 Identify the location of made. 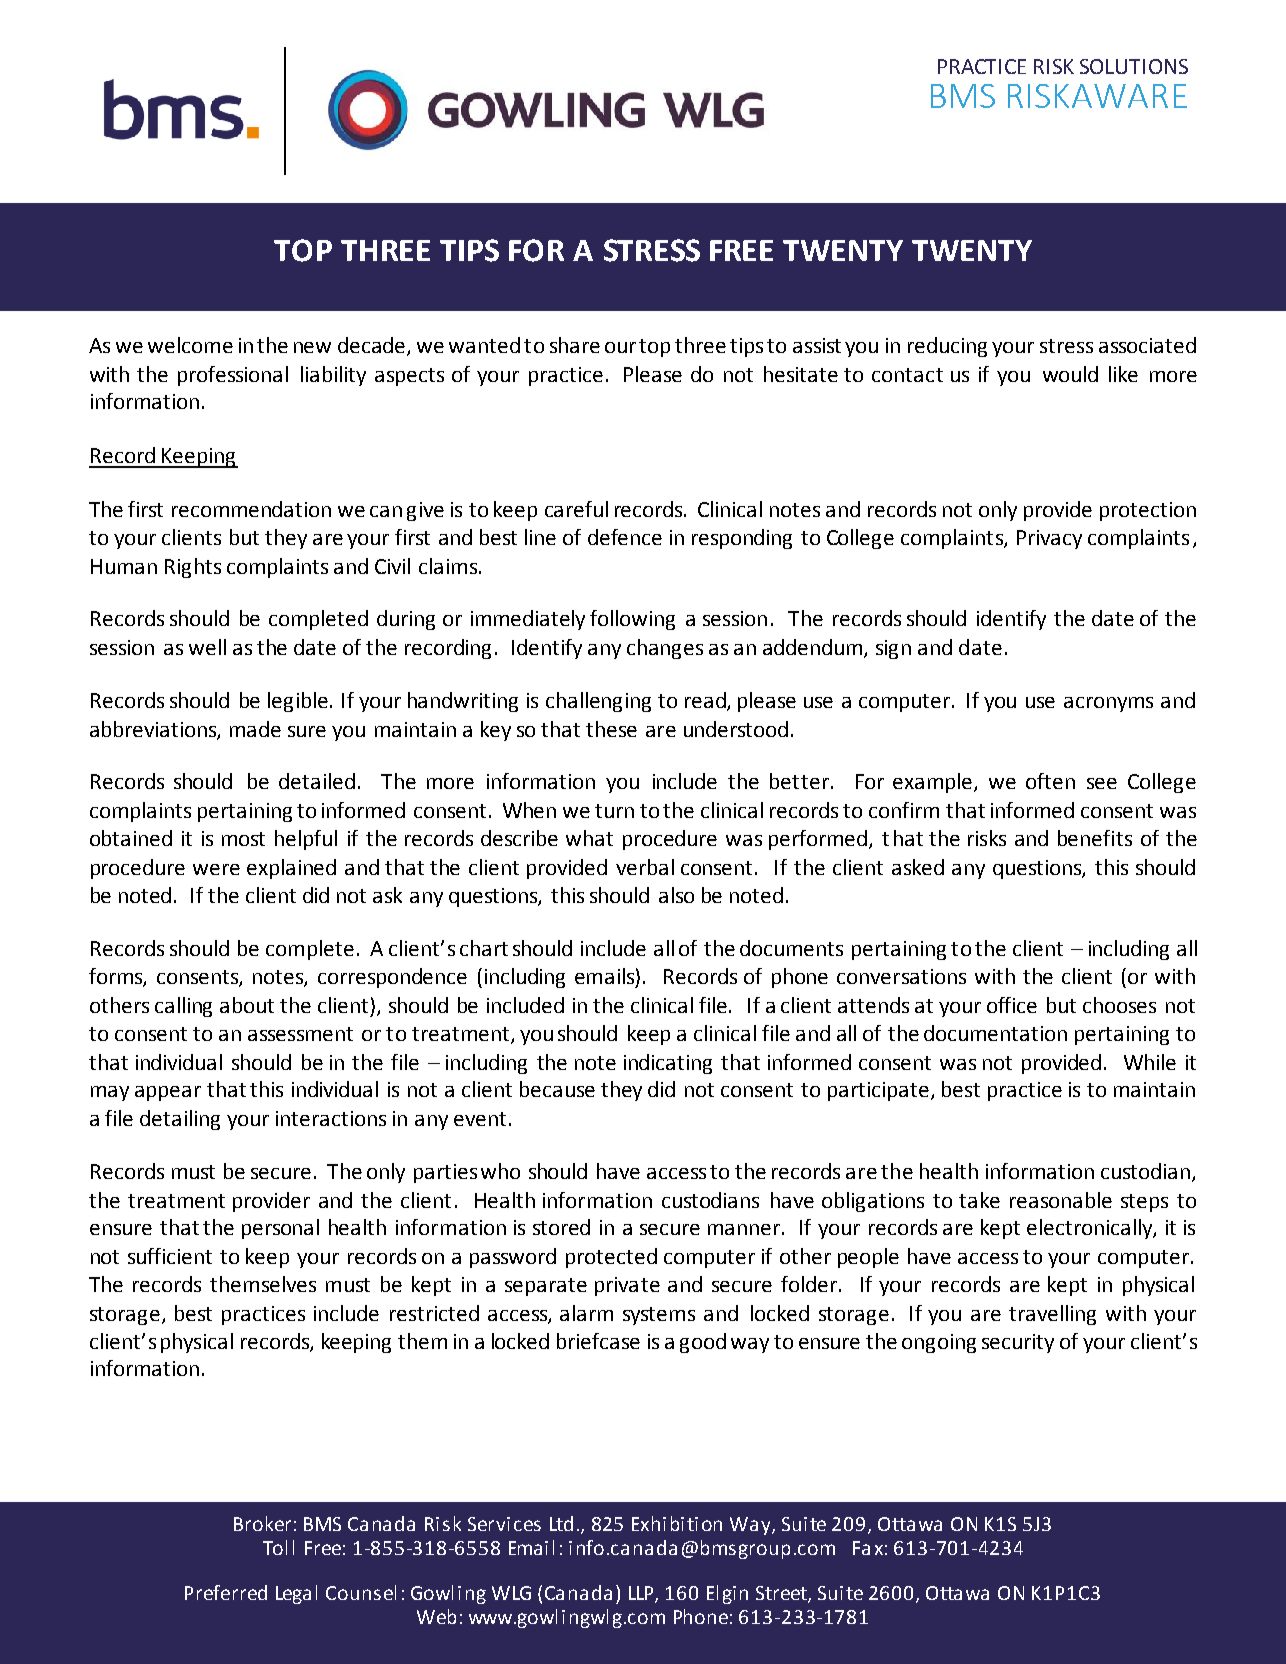
(255, 729).
